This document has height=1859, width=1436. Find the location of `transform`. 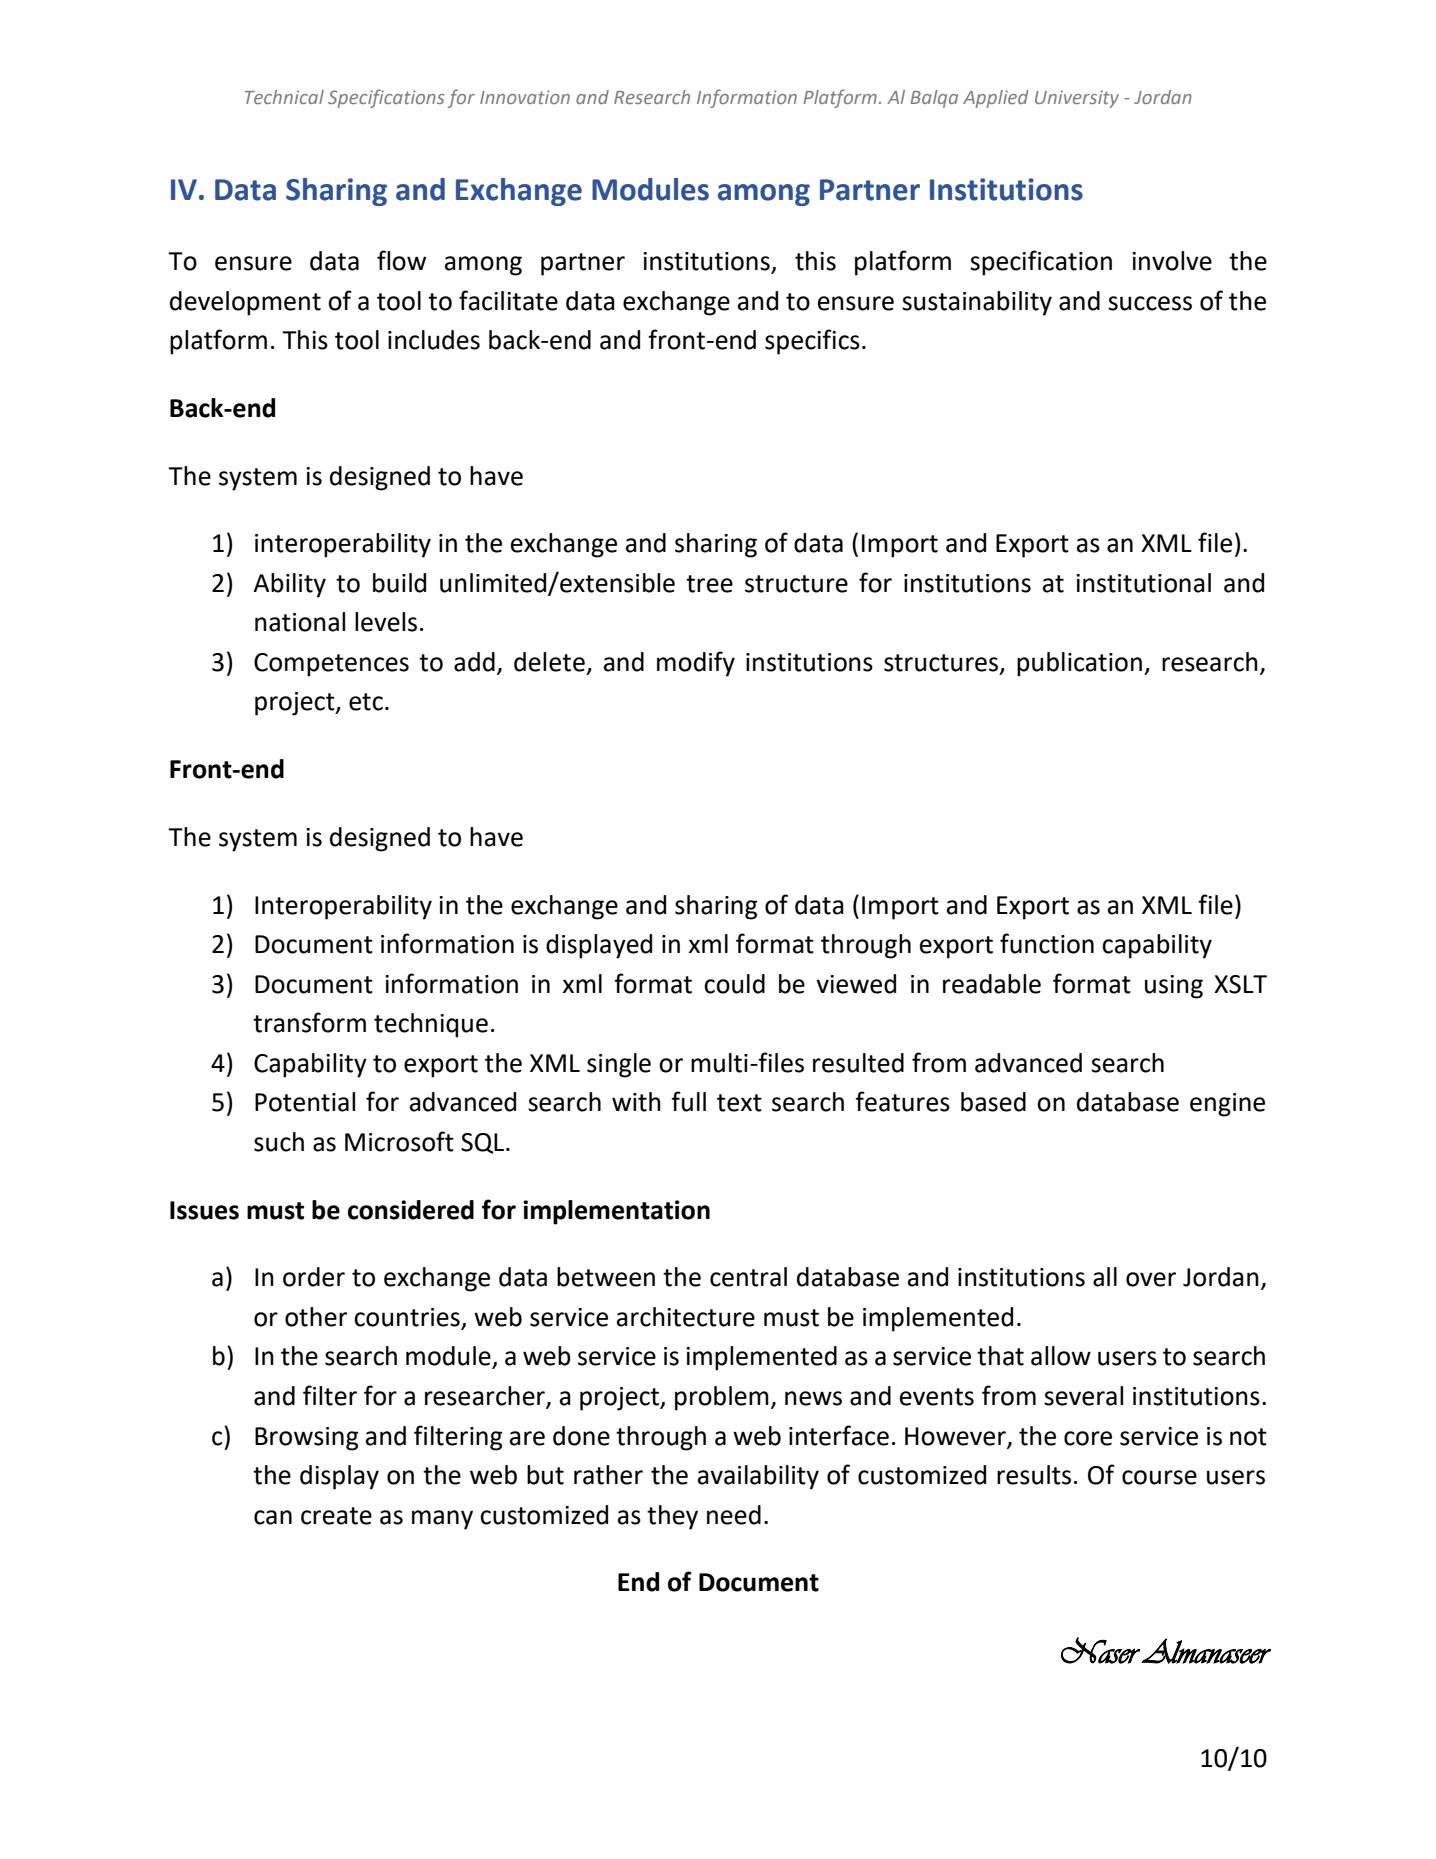

transform is located at coordinates (309, 1022).
